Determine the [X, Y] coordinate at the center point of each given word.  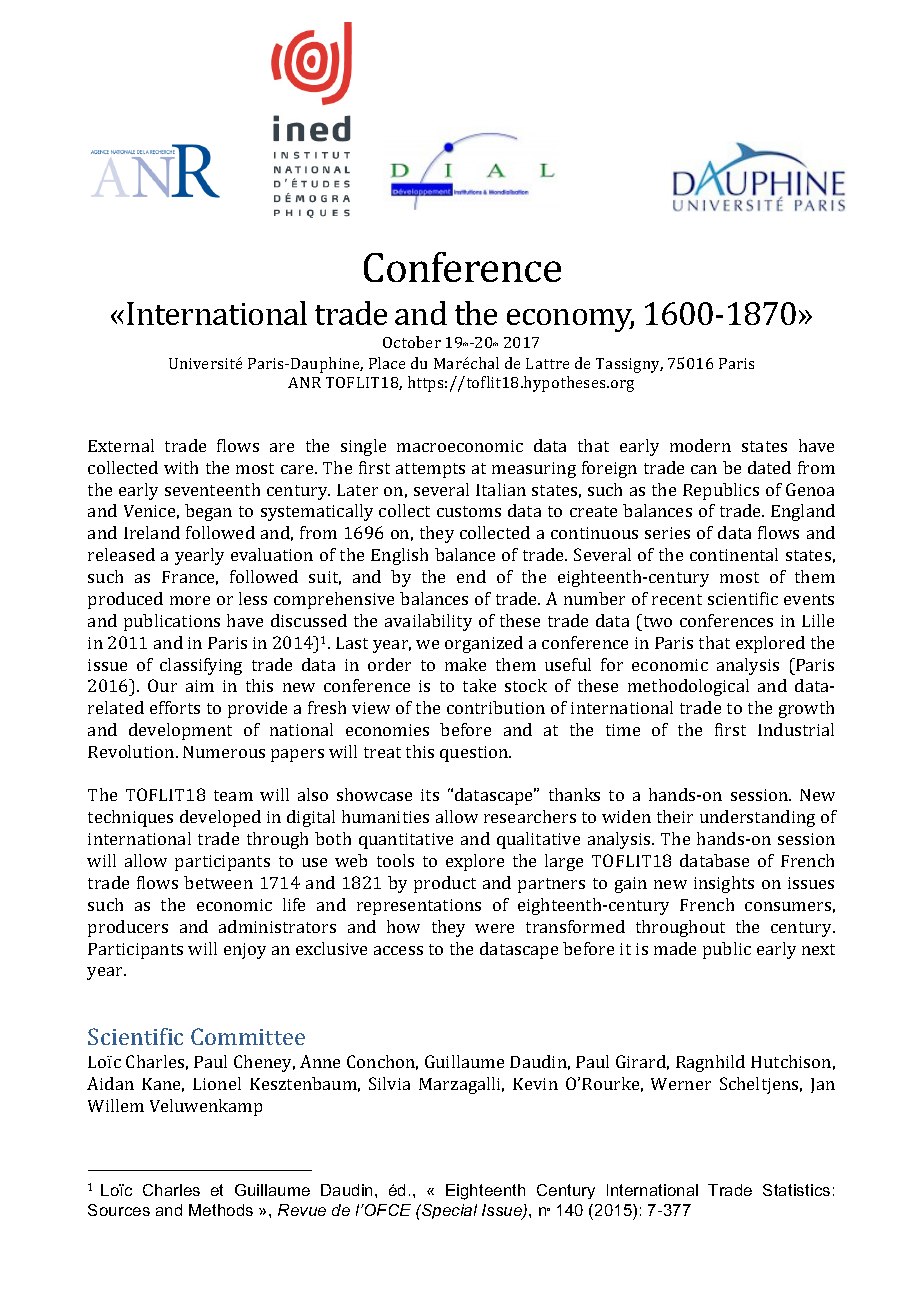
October [412, 342]
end [471, 576]
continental [734, 554]
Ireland [152, 532]
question [475, 754]
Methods [221, 1210]
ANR [304, 382]
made [675, 948]
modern [700, 445]
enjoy [245, 951]
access [398, 950]
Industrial [796, 729]
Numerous [224, 752]
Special [448, 1211]
